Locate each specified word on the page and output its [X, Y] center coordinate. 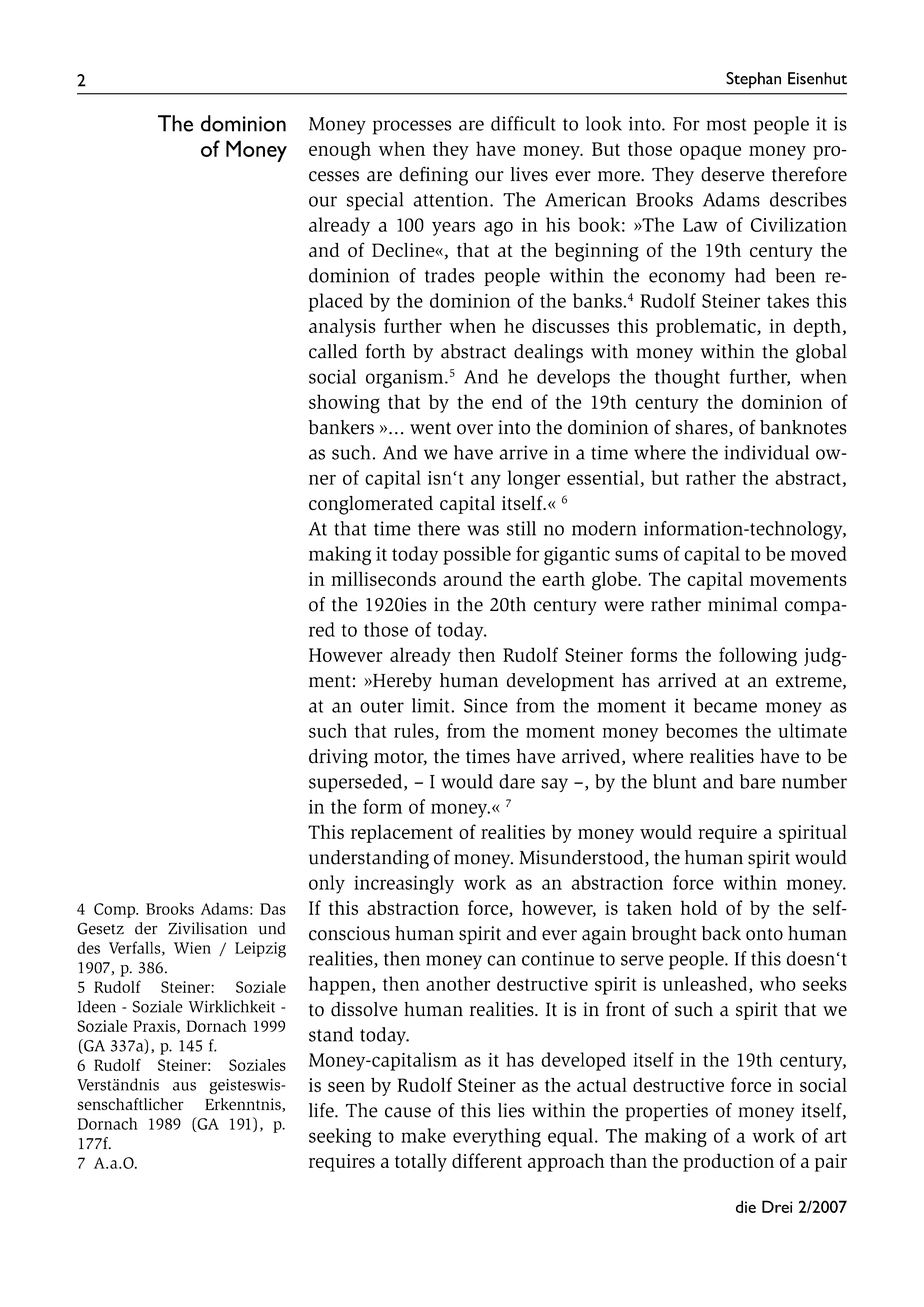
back [721, 933]
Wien [192, 948]
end [507, 401]
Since [486, 705]
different [487, 1160]
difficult [523, 123]
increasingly [404, 884]
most [726, 124]
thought [687, 378]
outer [382, 706]
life [322, 1110]
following [758, 657]
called [333, 351]
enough [340, 151]
